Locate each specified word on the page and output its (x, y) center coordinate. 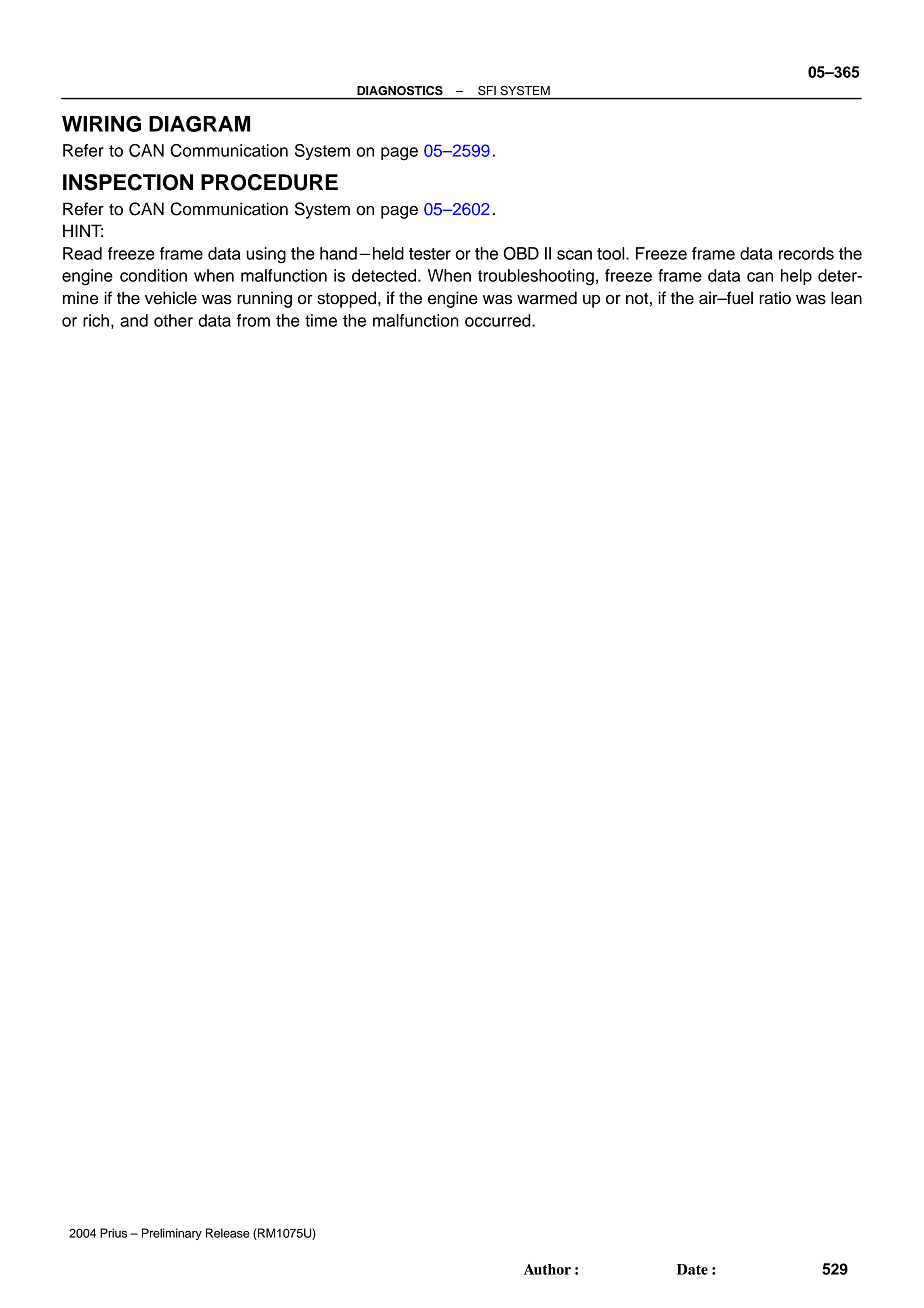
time (321, 320)
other (173, 320)
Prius (113, 1233)
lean (846, 298)
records (806, 253)
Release (227, 1233)
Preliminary (172, 1234)
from (253, 320)
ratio (775, 298)
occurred (499, 320)
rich (96, 320)
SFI (487, 90)
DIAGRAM (199, 124)
